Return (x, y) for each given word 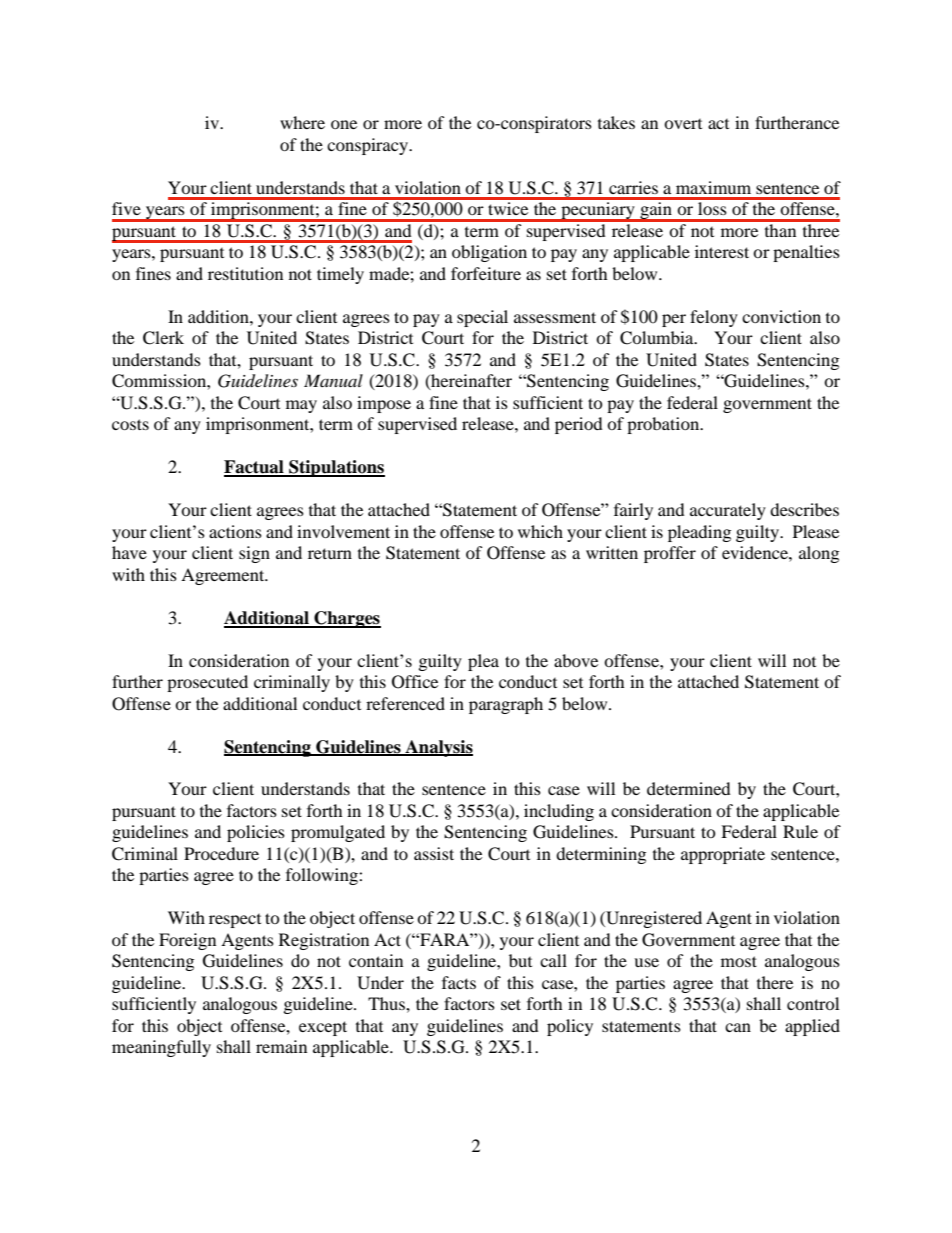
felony (714, 318)
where (302, 122)
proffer (670, 554)
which (540, 531)
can (738, 1027)
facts (459, 982)
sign (254, 554)
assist (434, 853)
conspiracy (368, 146)
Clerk (163, 338)
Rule (800, 831)
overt (683, 124)
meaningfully (161, 1048)
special (482, 318)
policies (256, 833)
